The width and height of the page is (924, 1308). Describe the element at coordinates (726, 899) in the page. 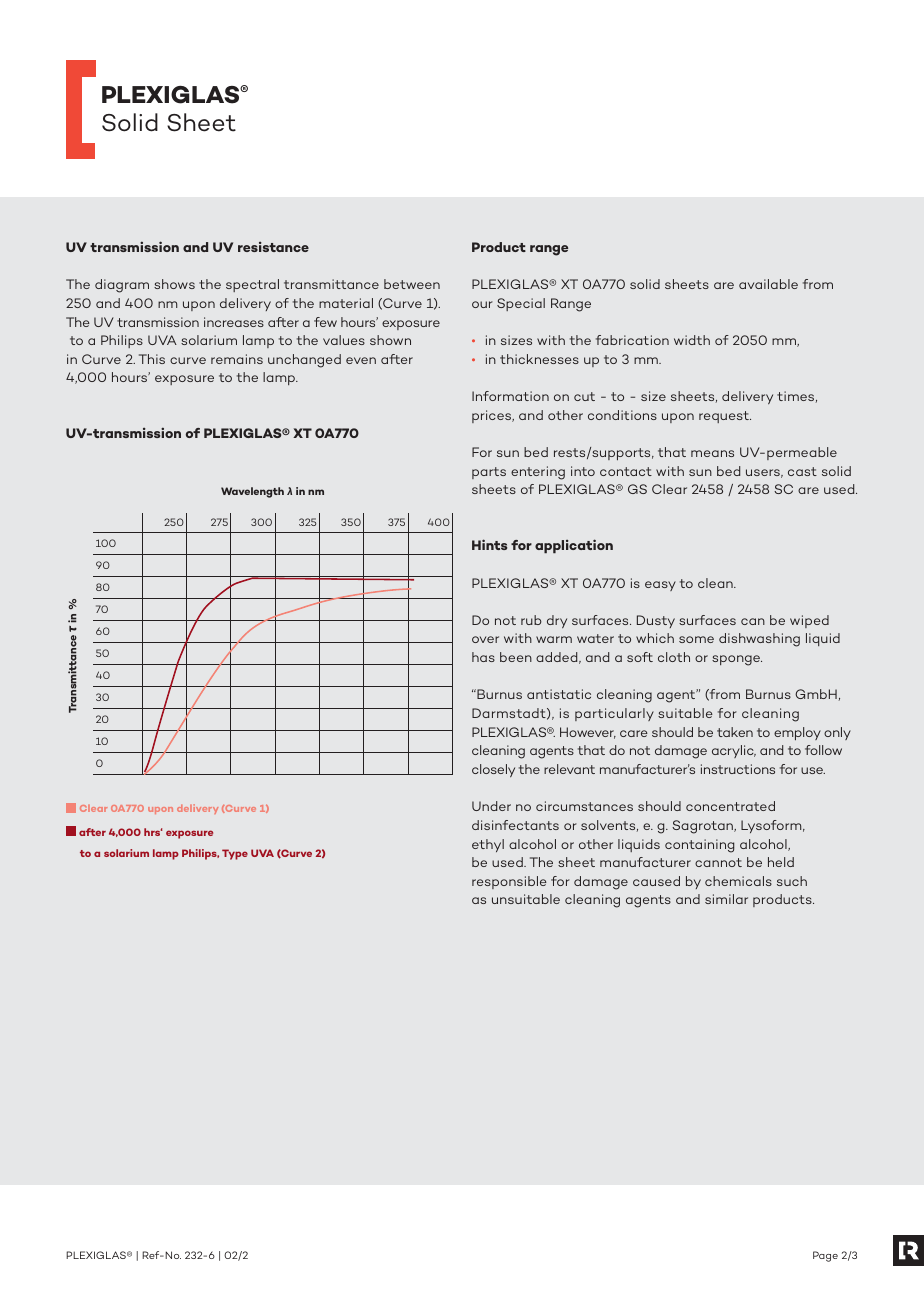

I see `similar` at that location.
